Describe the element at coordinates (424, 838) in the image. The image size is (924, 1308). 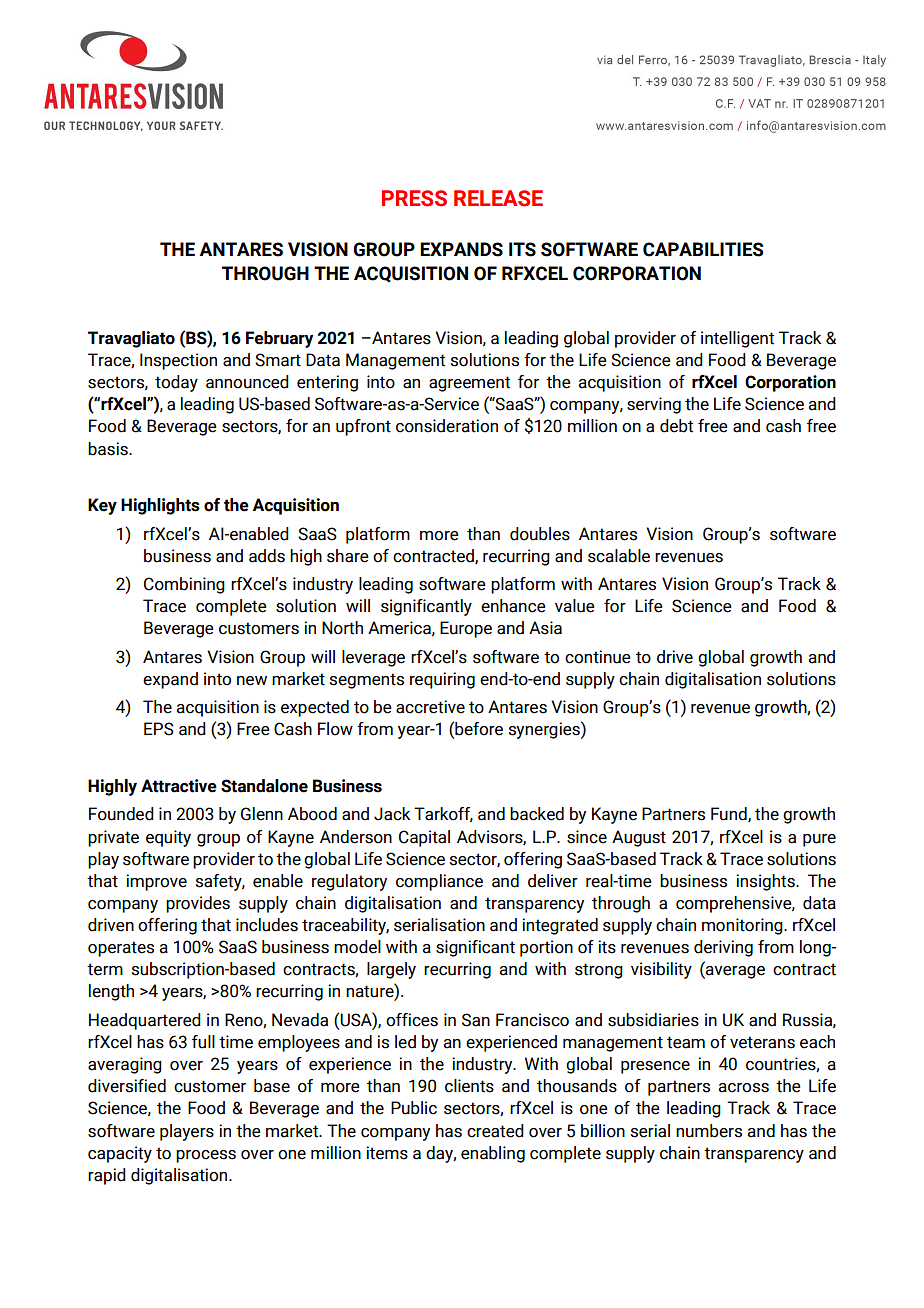
I see `Capital` at that location.
